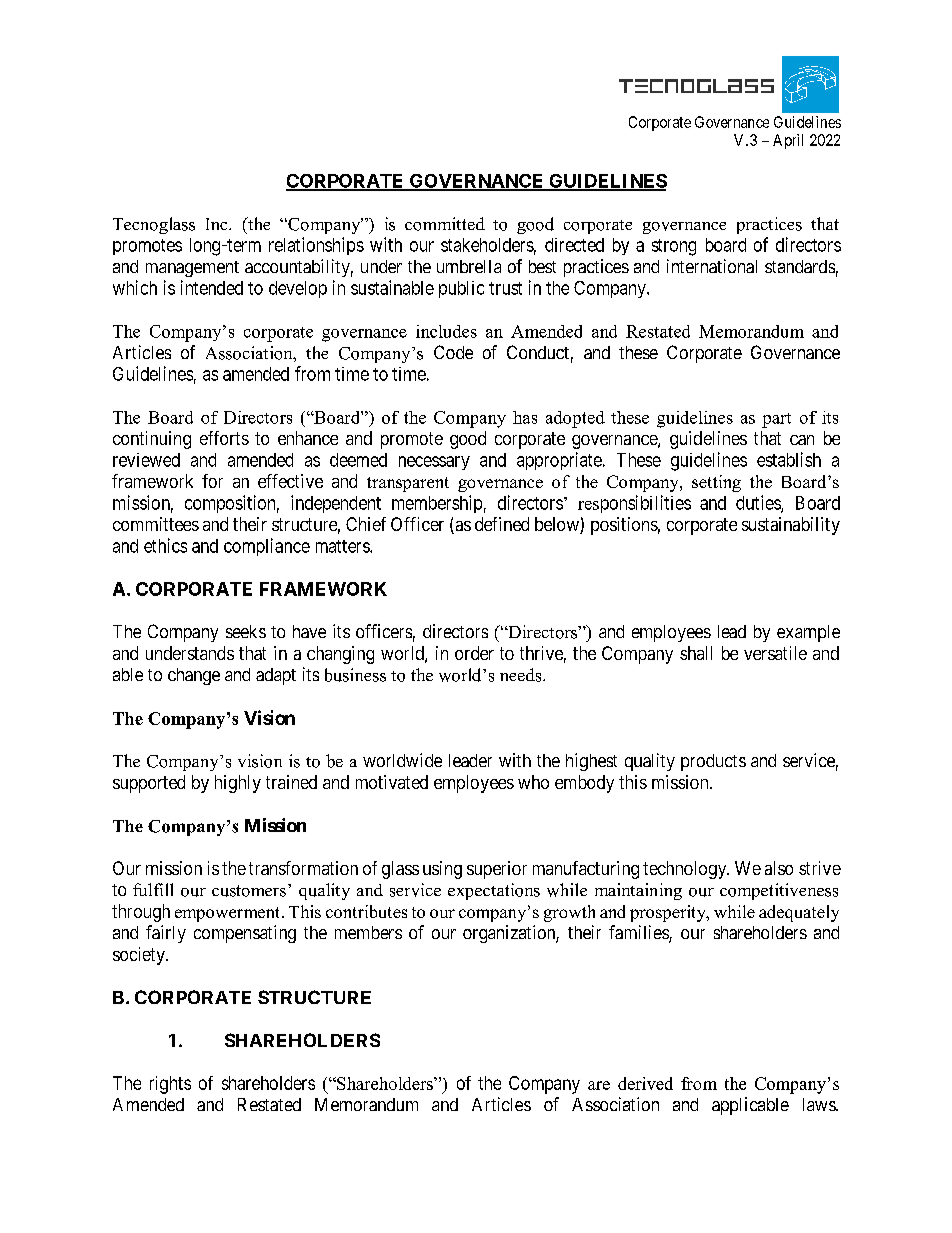  I want to click on committed, so click(445, 224).
